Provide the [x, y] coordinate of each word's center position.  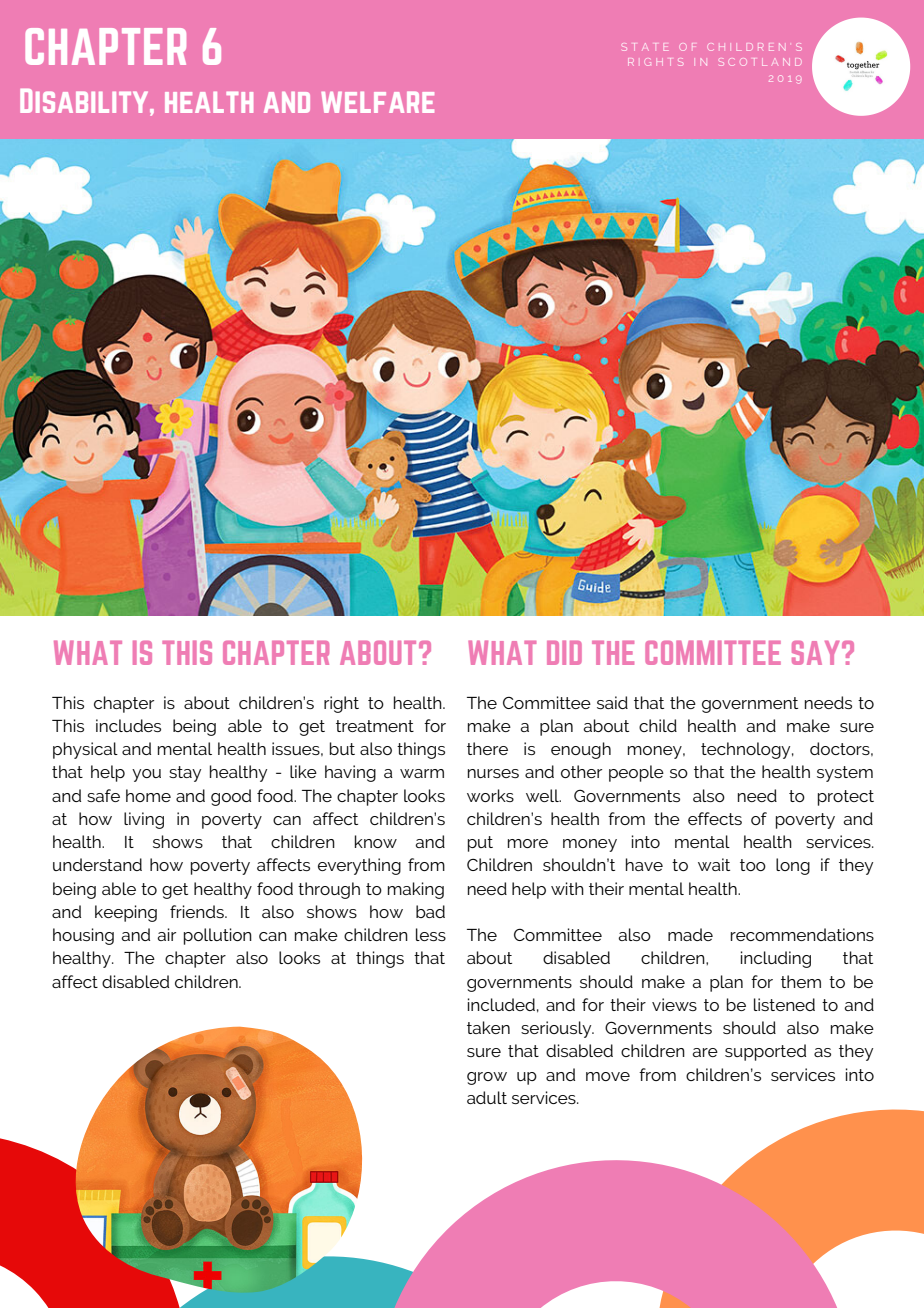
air [166, 934]
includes [128, 725]
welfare [377, 102]
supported [765, 1052]
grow [487, 1078]
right [341, 704]
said [612, 702]
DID [564, 652]
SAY [816, 653]
